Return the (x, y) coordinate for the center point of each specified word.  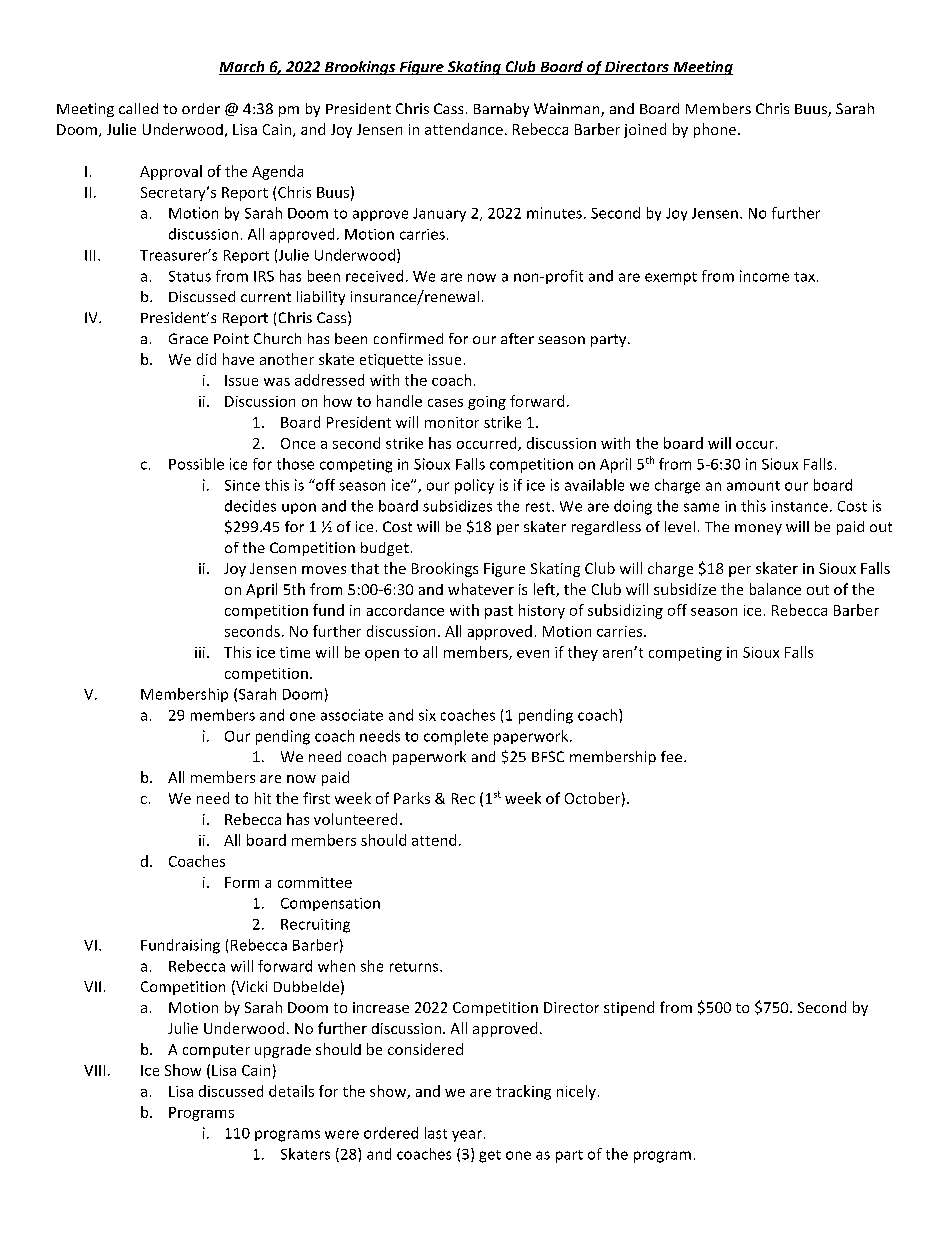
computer (216, 1051)
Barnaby (501, 110)
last (436, 1133)
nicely (576, 1092)
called (138, 108)
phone (715, 130)
